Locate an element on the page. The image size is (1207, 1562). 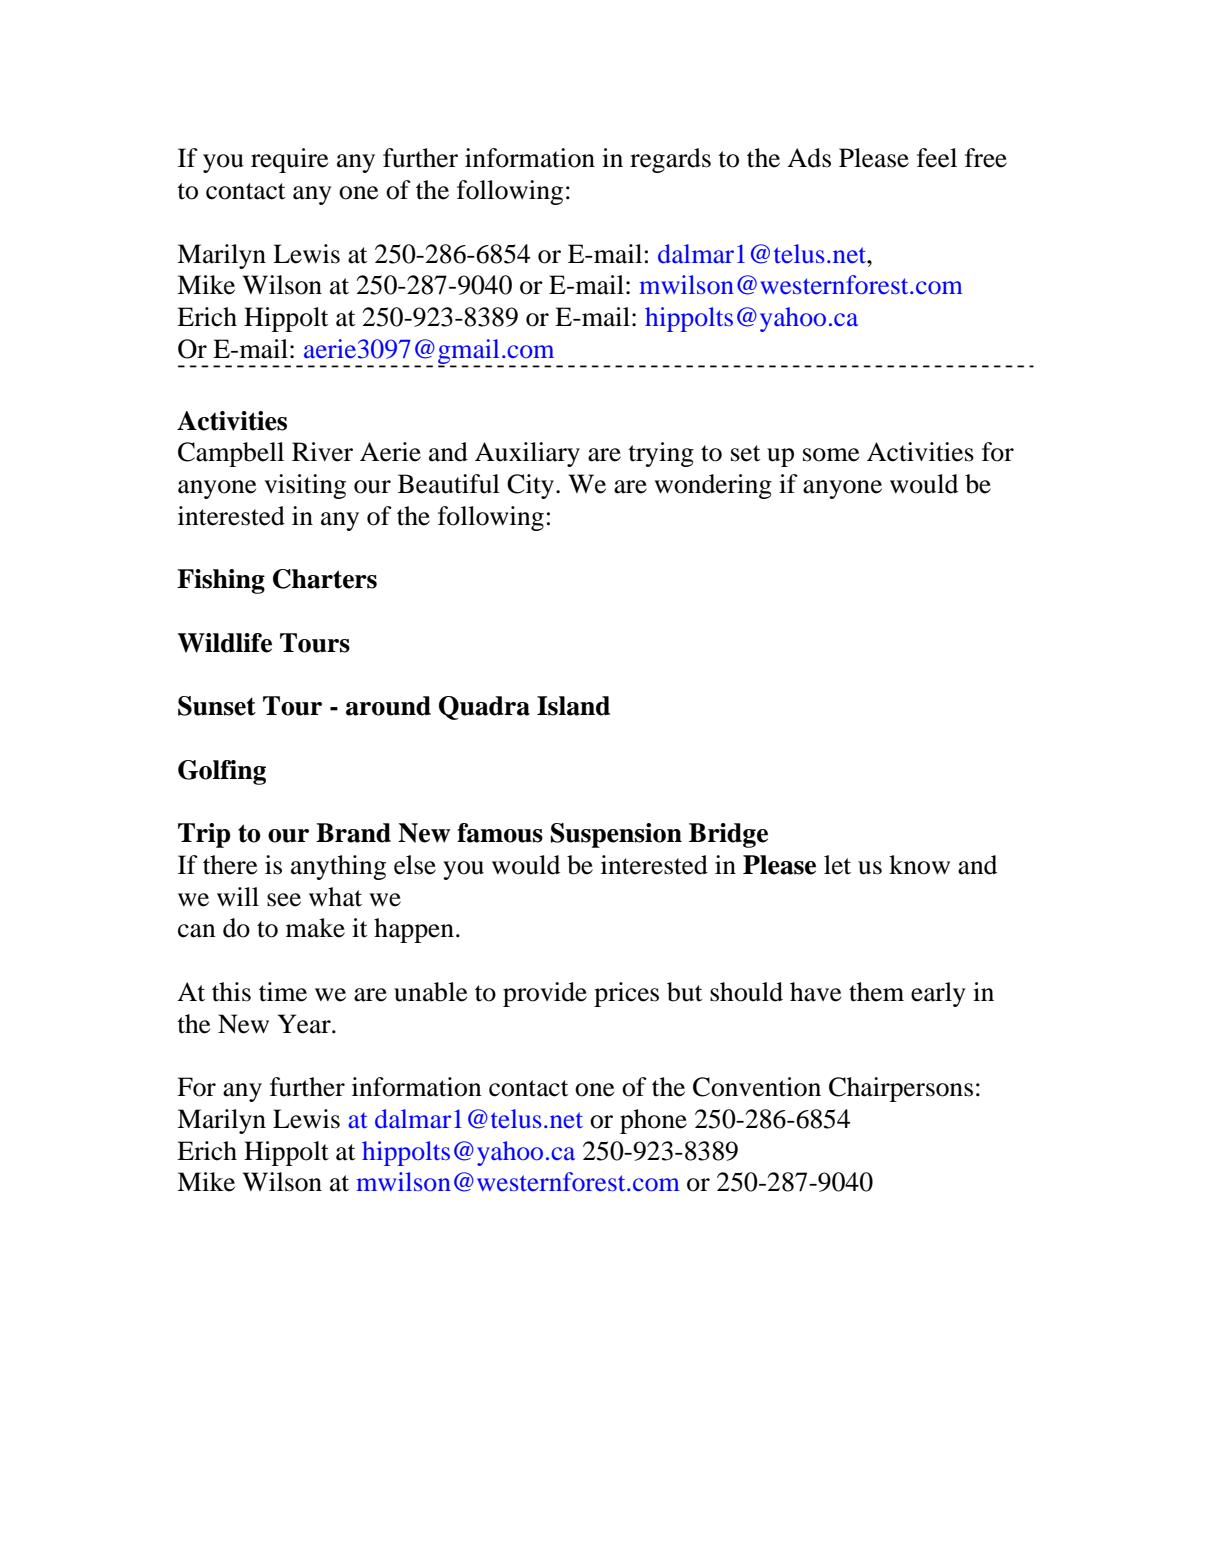
Island is located at coordinates (573, 706).
